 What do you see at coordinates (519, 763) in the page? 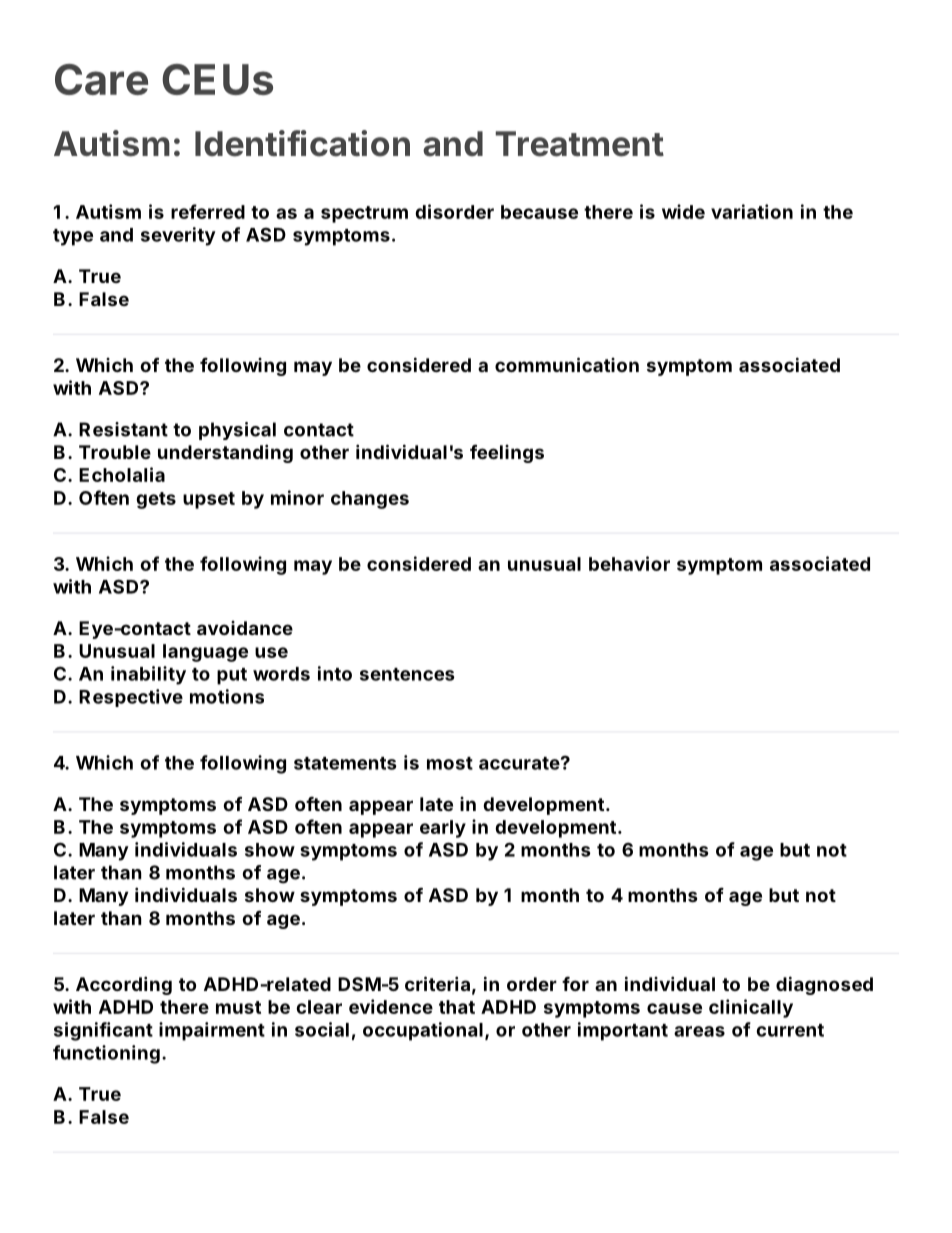
I see `accurate` at bounding box center [519, 763].
